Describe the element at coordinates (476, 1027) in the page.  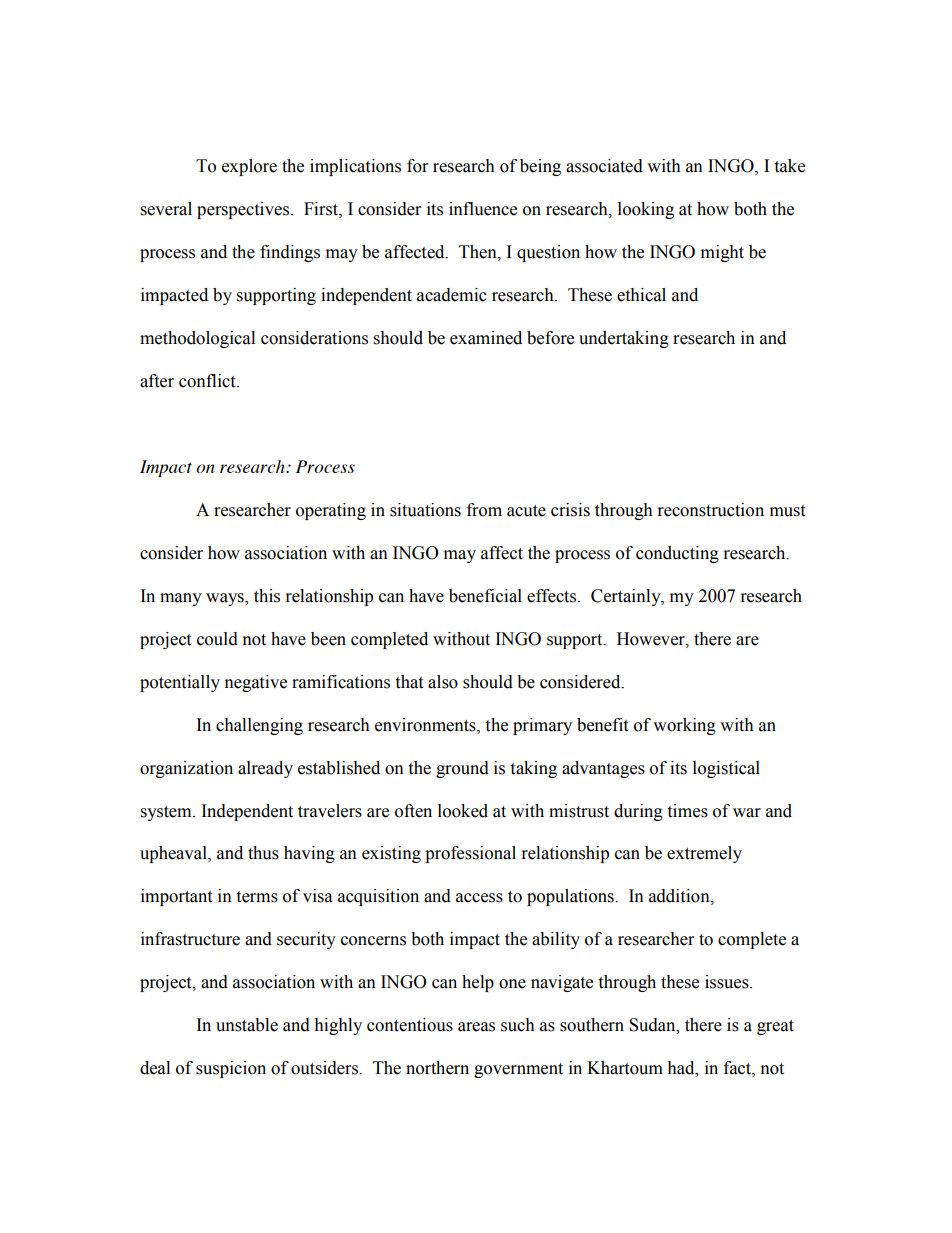
I see `areas` at that location.
